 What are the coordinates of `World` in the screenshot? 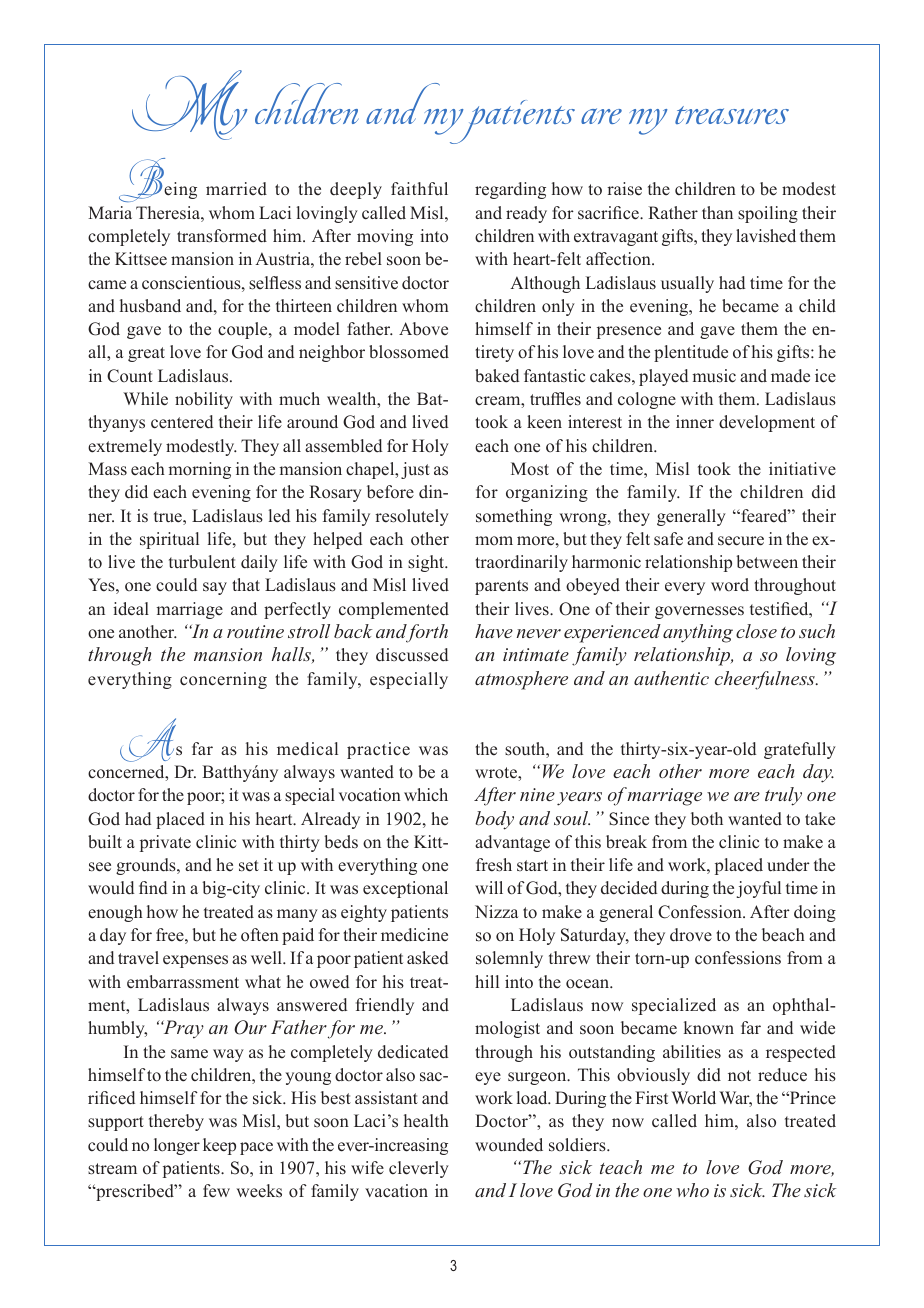 It's located at (693, 1098).
